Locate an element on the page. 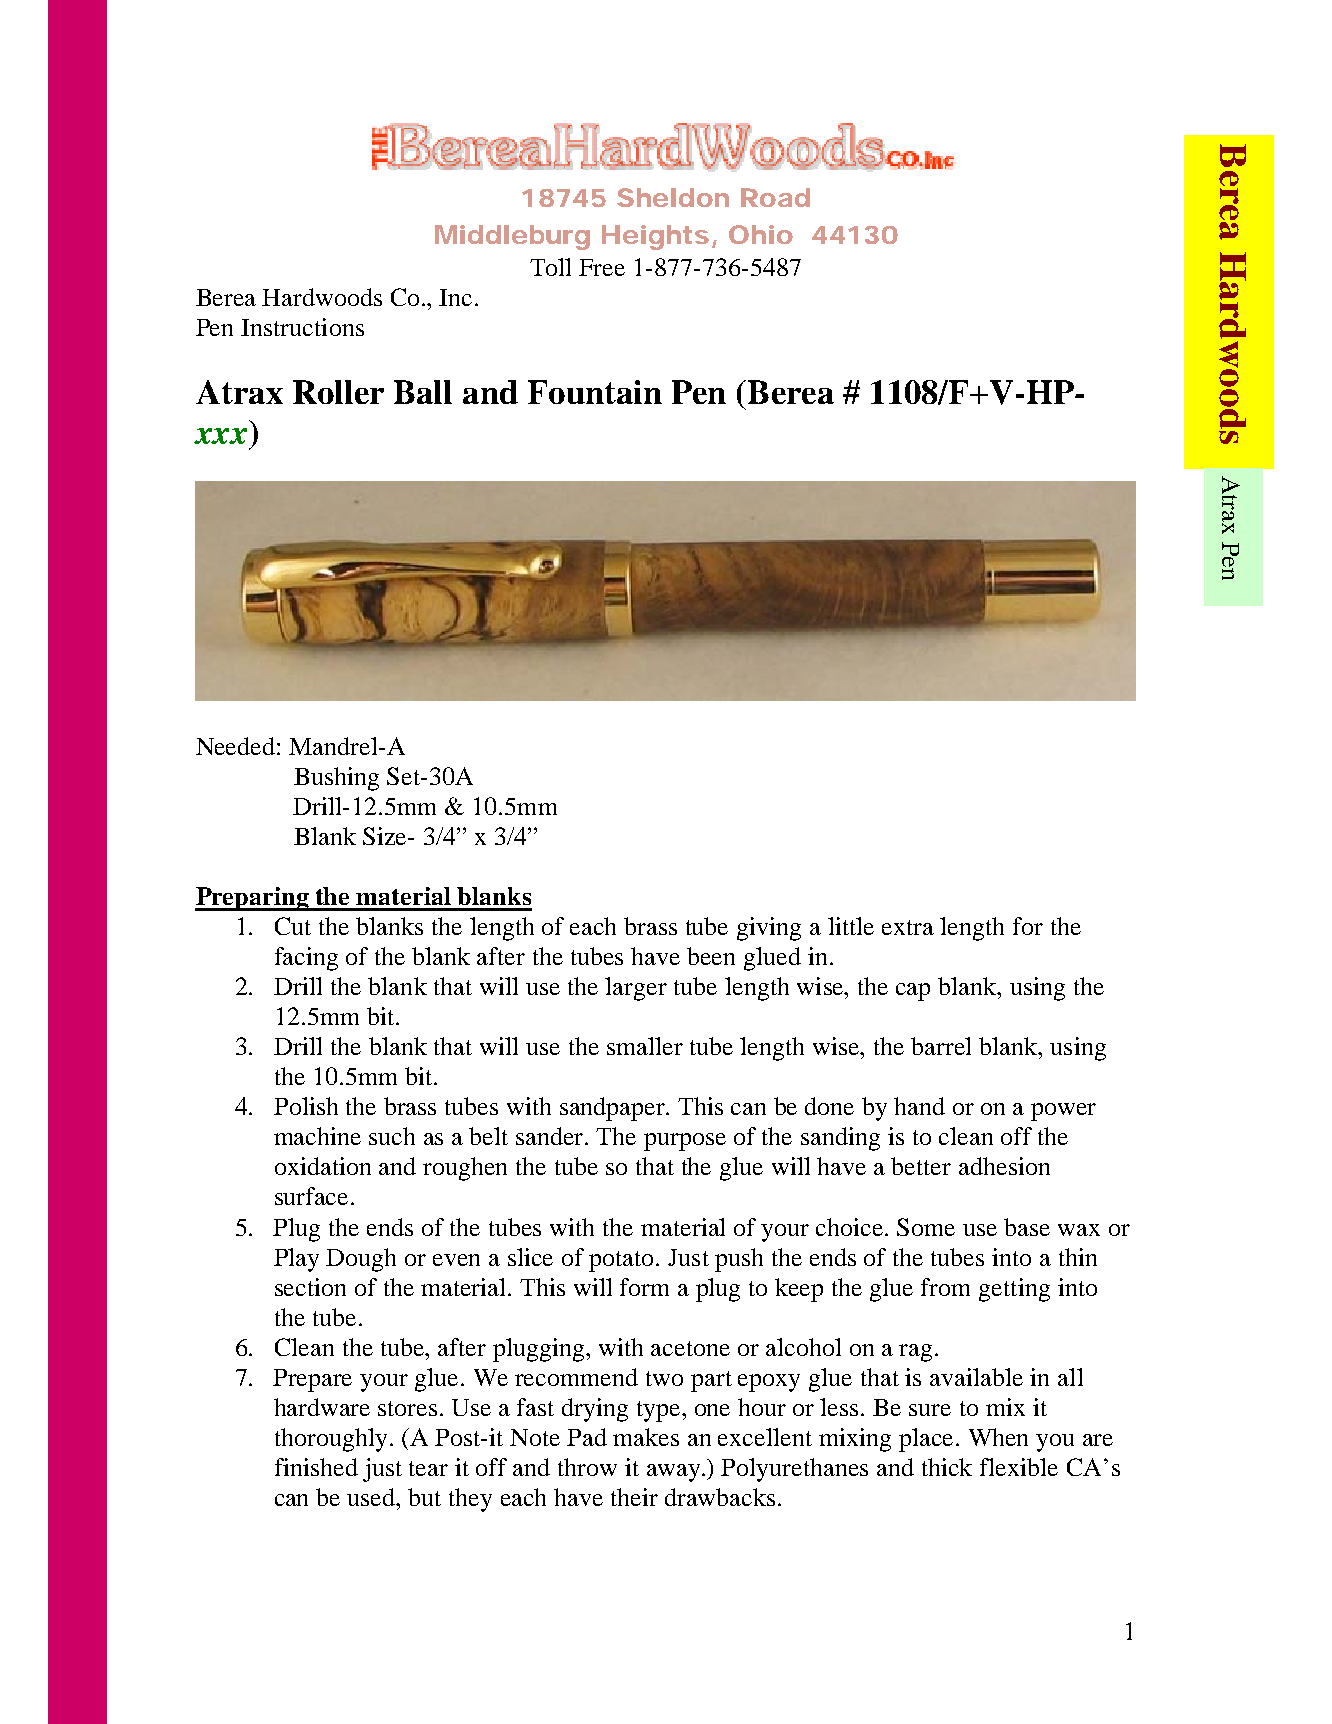 This page has height=1724, width=1332. away is located at coordinates (673, 1473).
